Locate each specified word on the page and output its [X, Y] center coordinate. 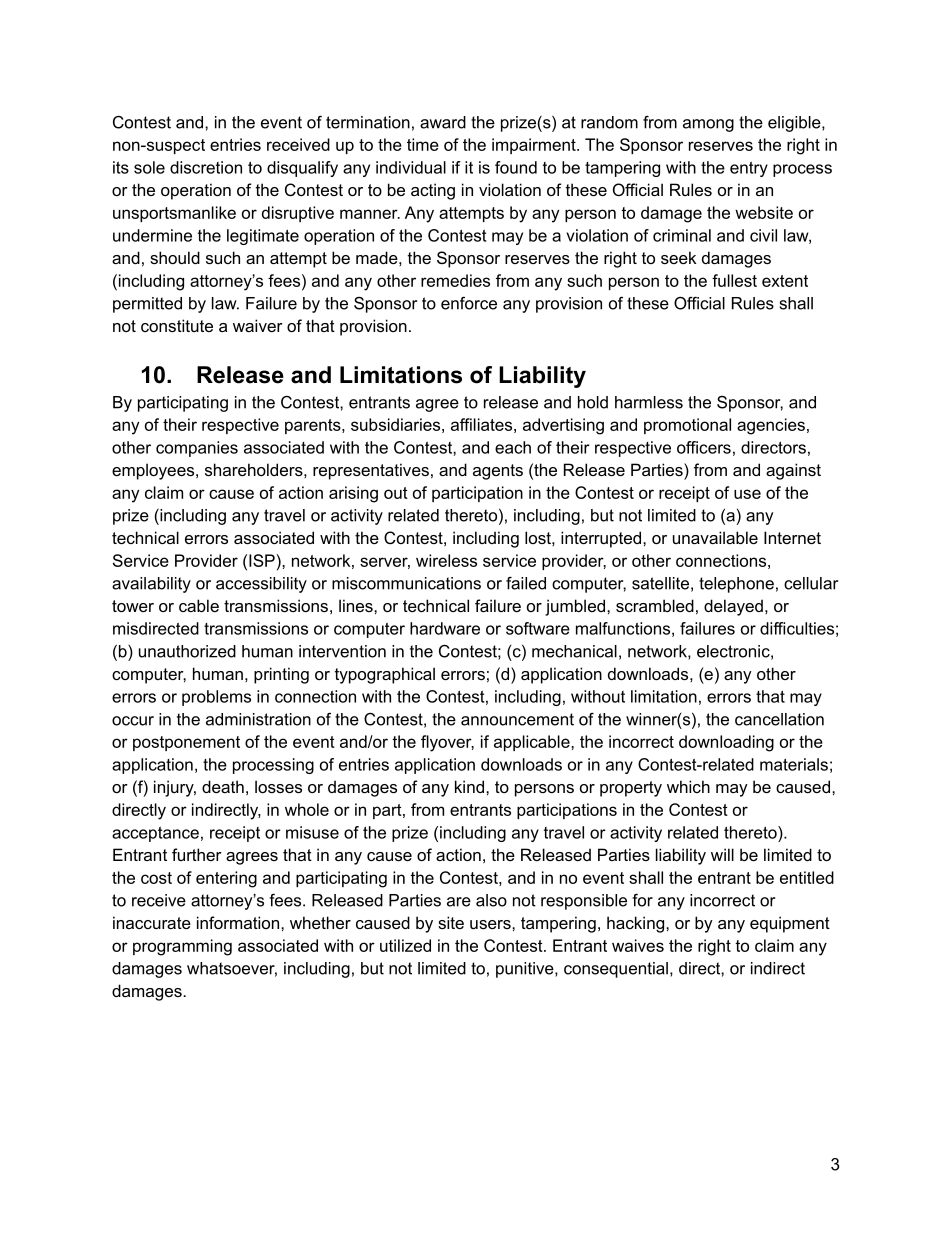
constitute [177, 325]
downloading [726, 743]
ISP [262, 560]
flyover [447, 743]
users [491, 924]
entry [749, 169]
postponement [186, 743]
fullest [734, 280]
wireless [446, 560]
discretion [206, 167]
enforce [469, 303]
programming [182, 947]
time [423, 144]
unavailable [715, 537]
